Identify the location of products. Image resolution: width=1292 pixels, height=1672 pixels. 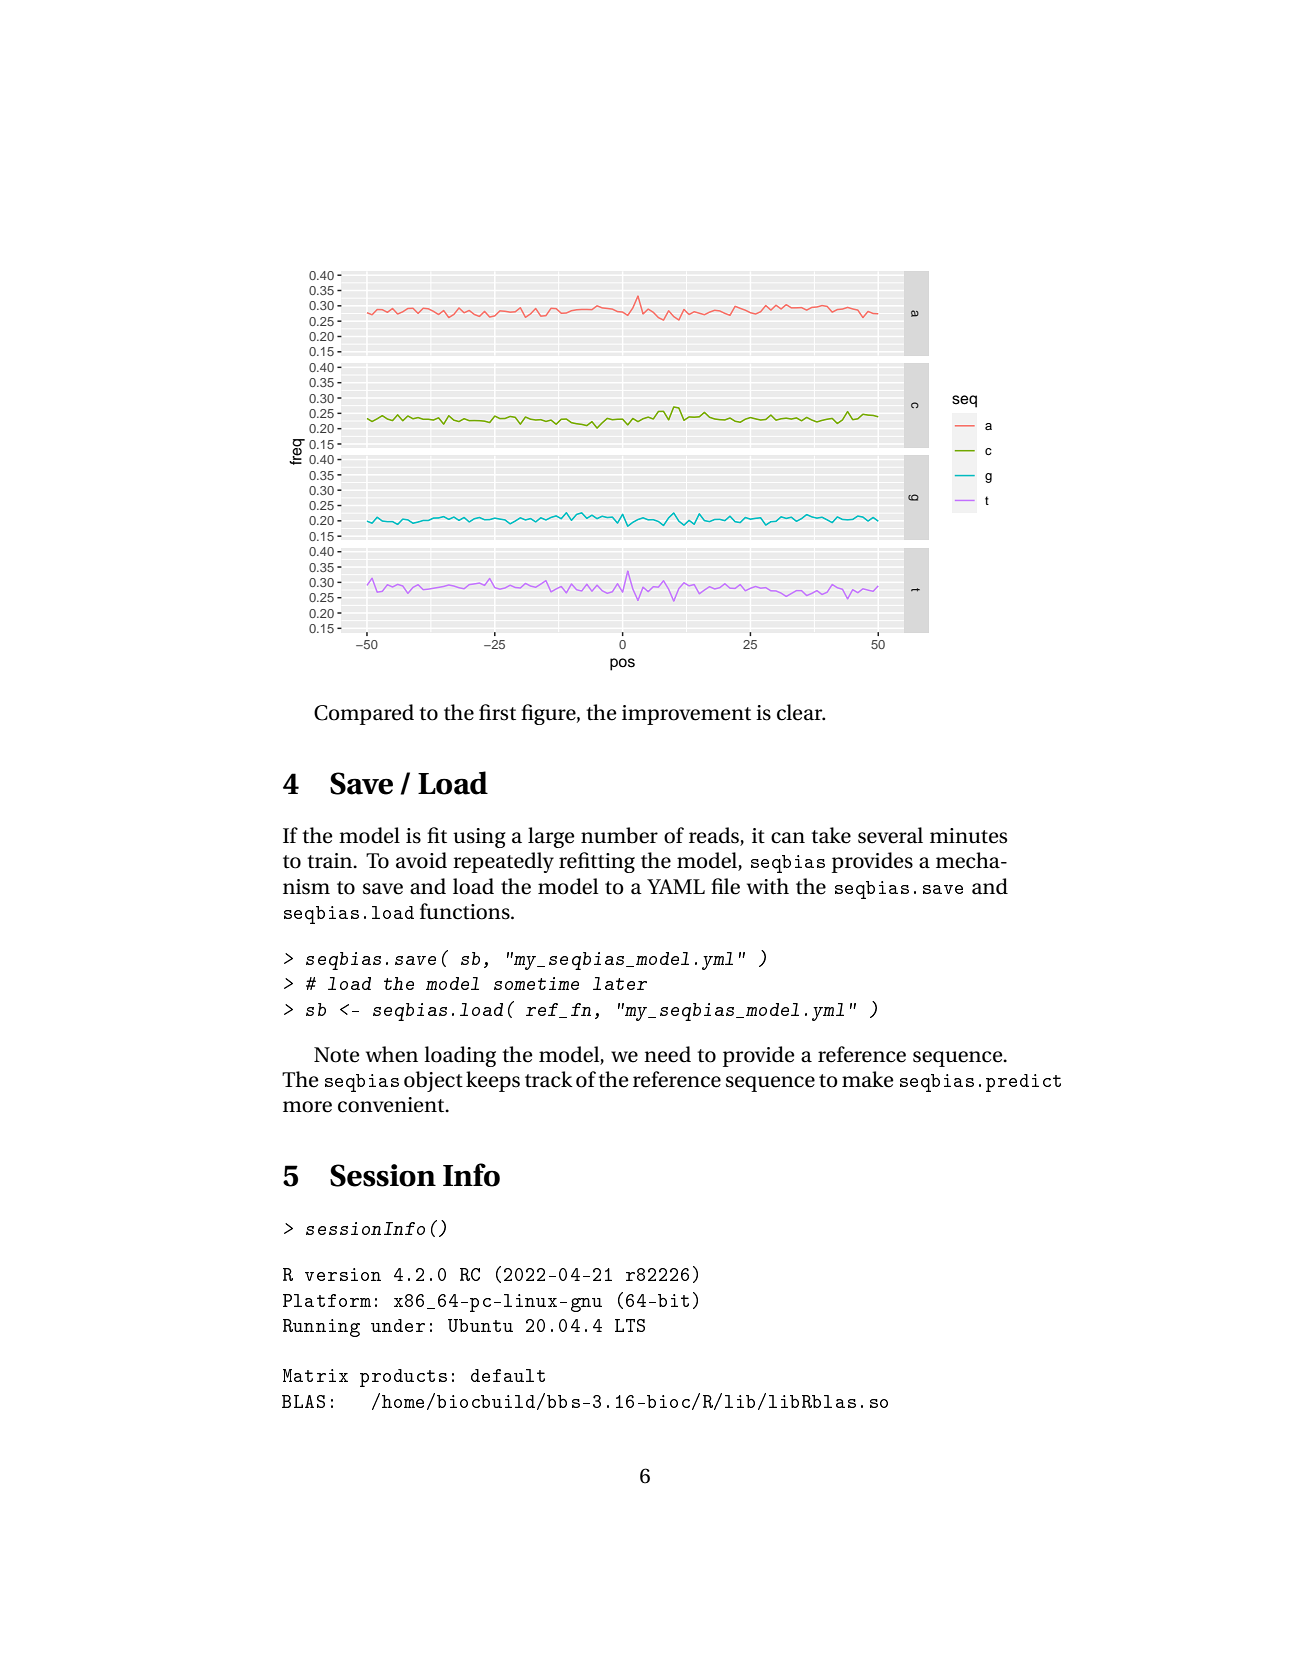
(403, 1378).
